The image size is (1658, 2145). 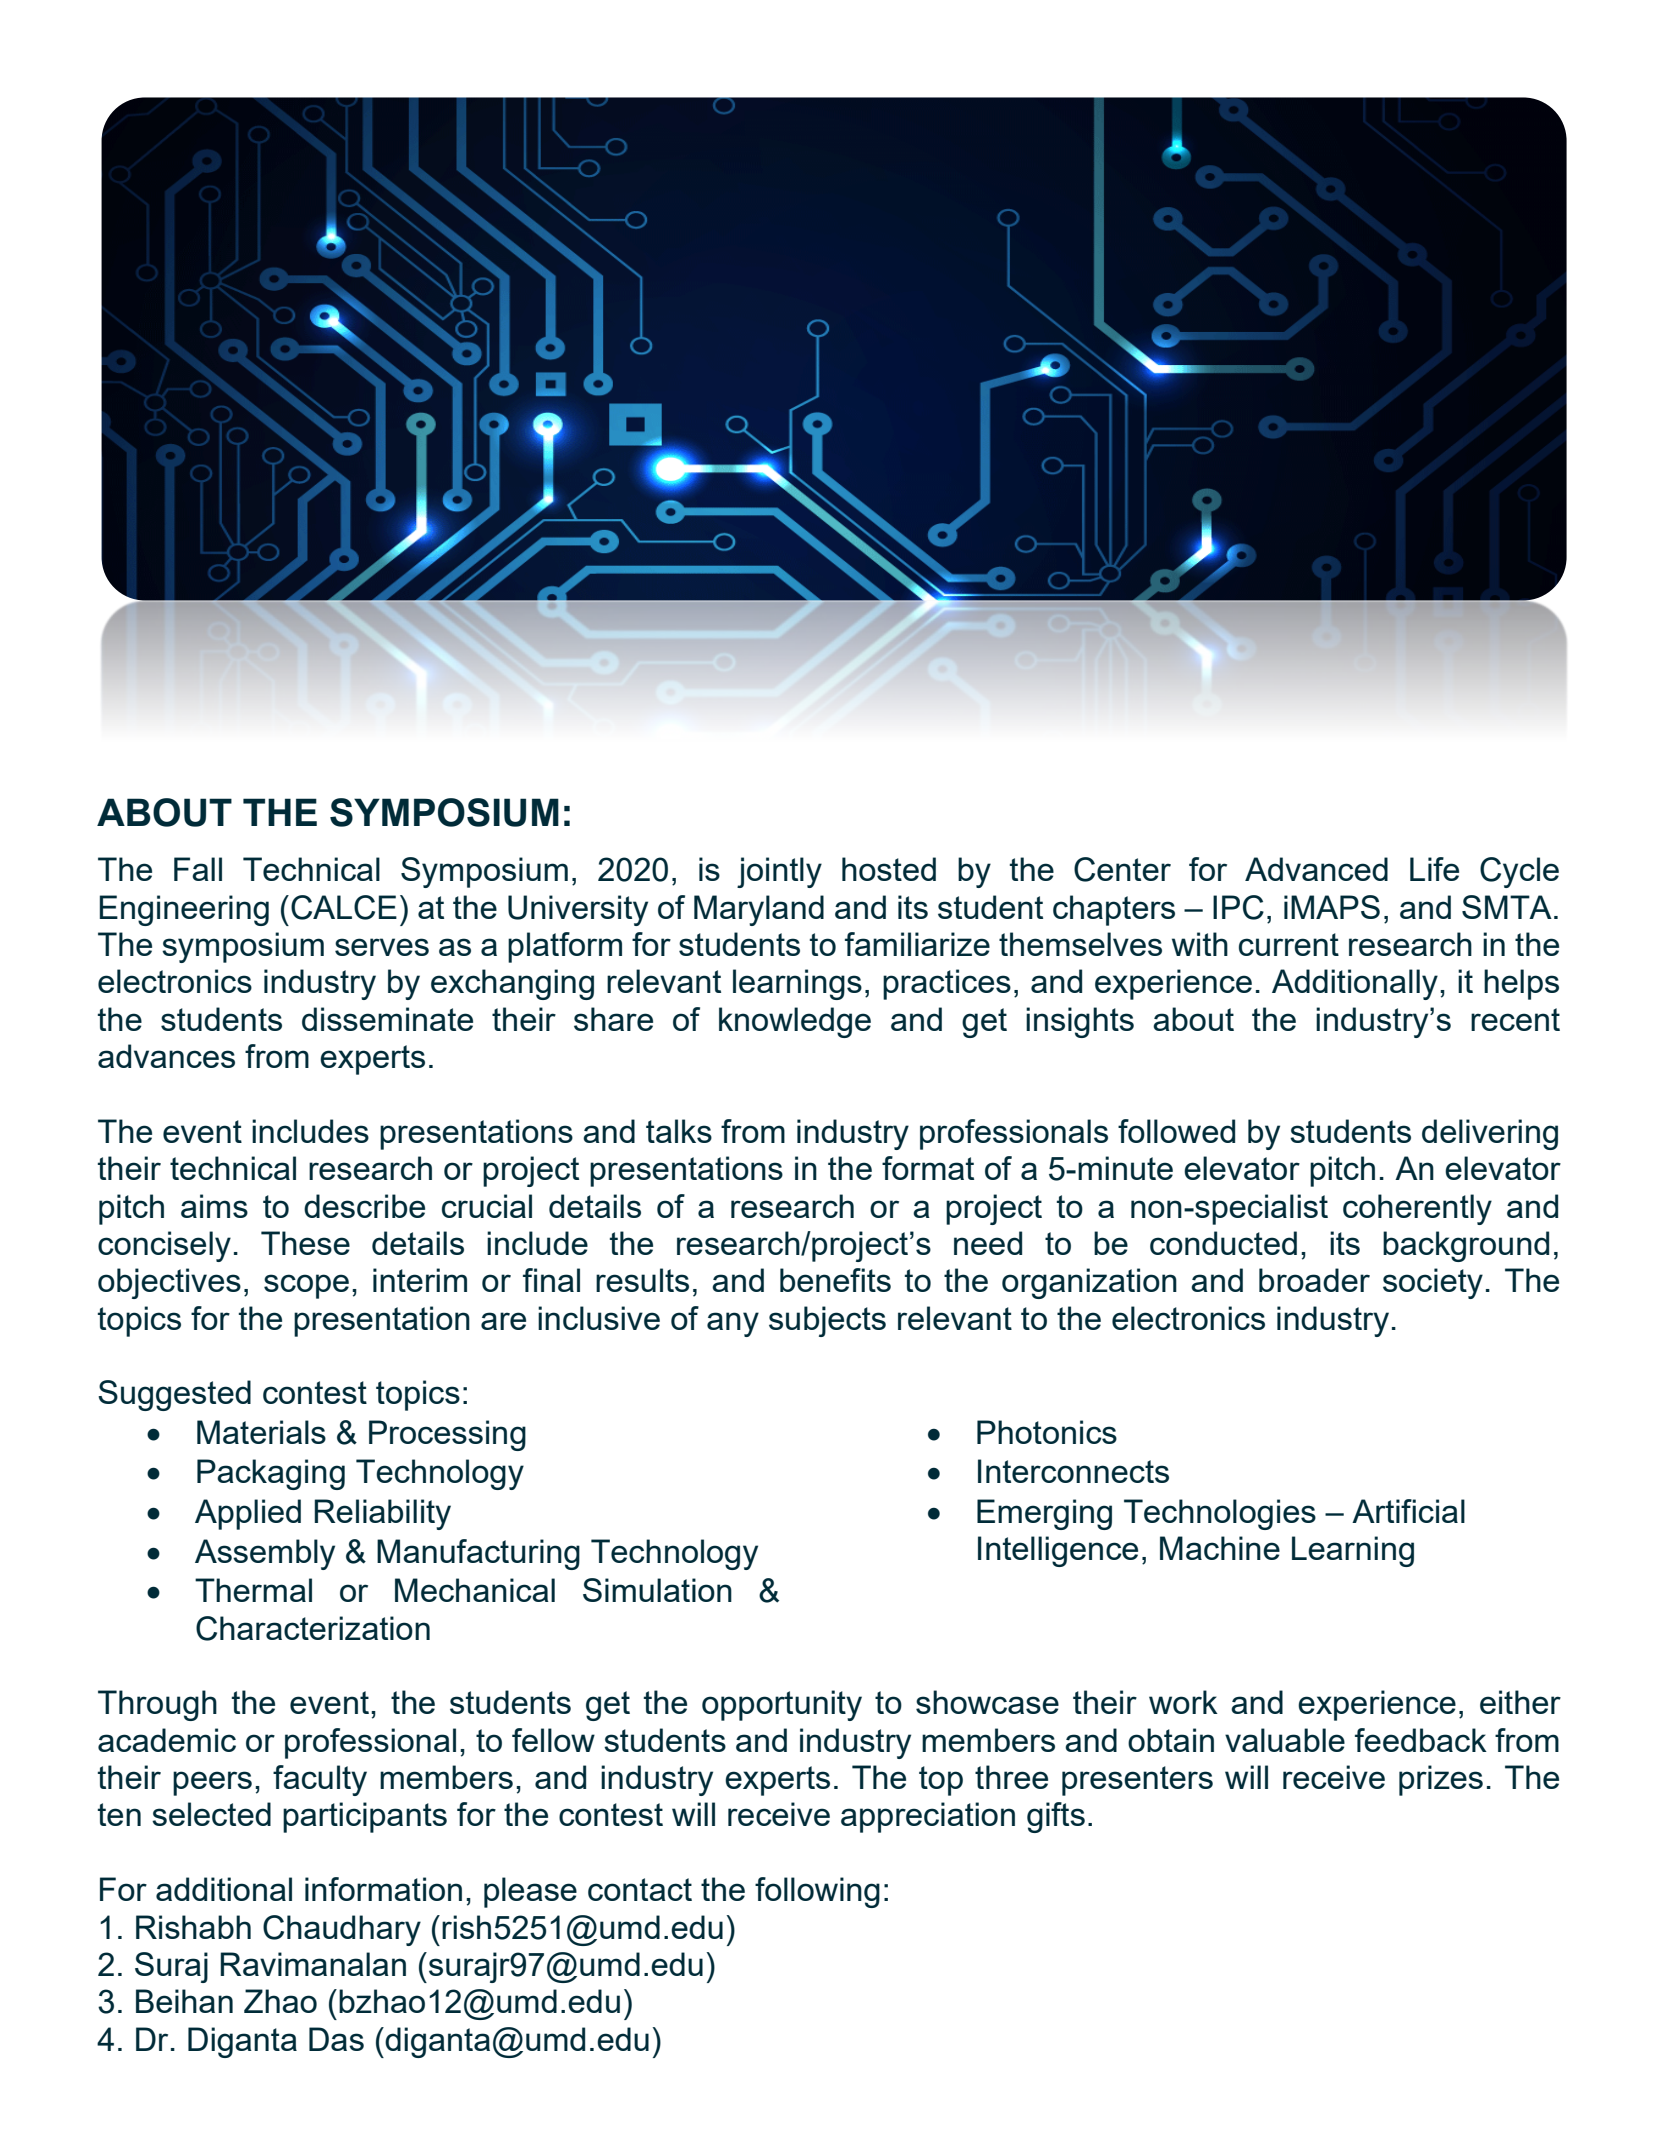 I want to click on Das, so click(x=336, y=2039).
